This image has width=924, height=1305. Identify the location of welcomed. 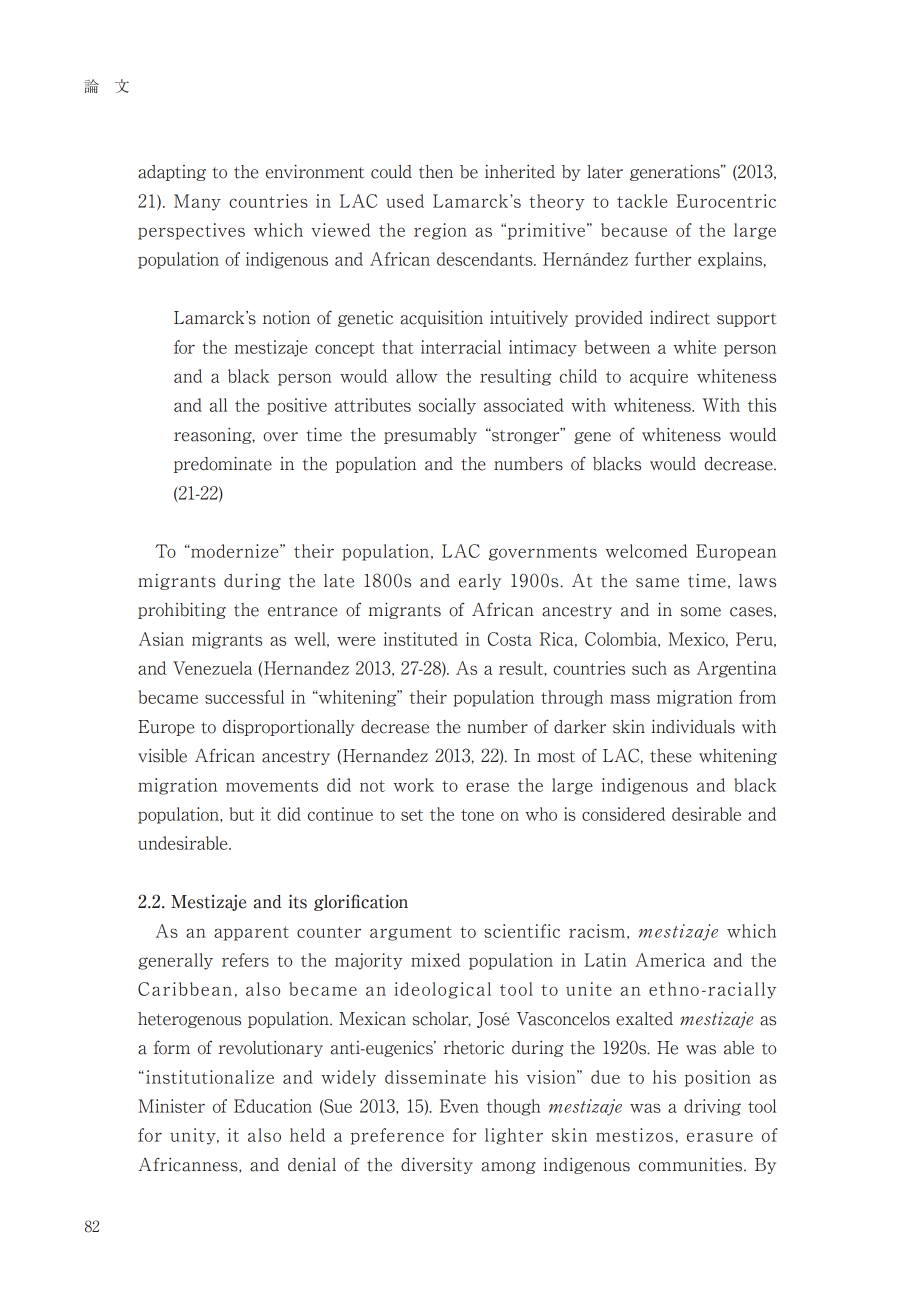
(646, 551).
